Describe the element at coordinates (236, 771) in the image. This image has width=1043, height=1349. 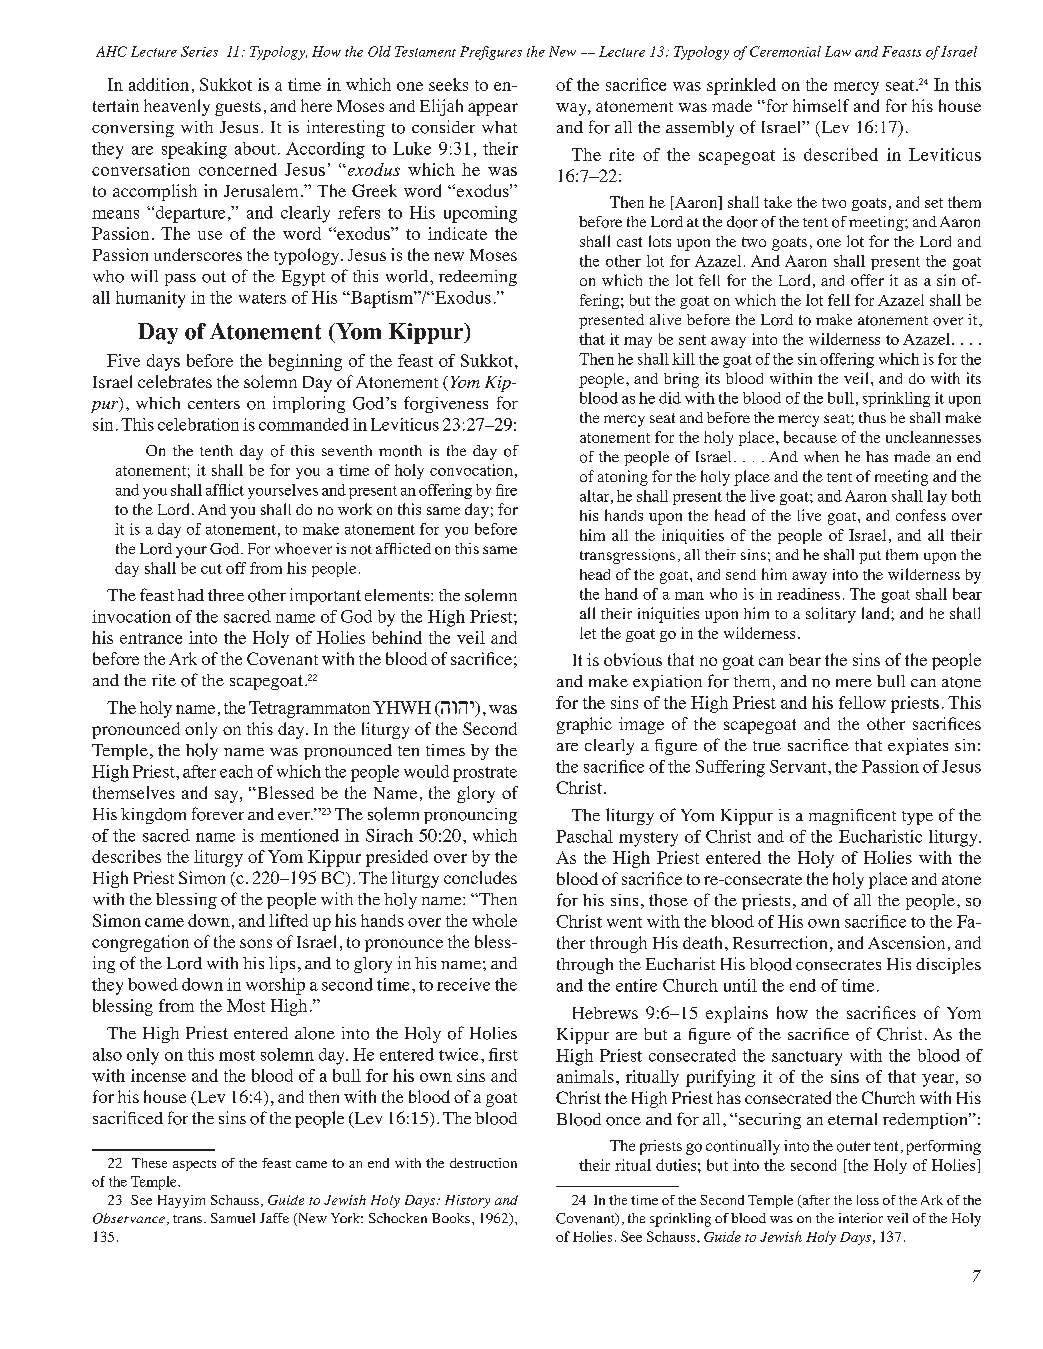
I see `each` at that location.
